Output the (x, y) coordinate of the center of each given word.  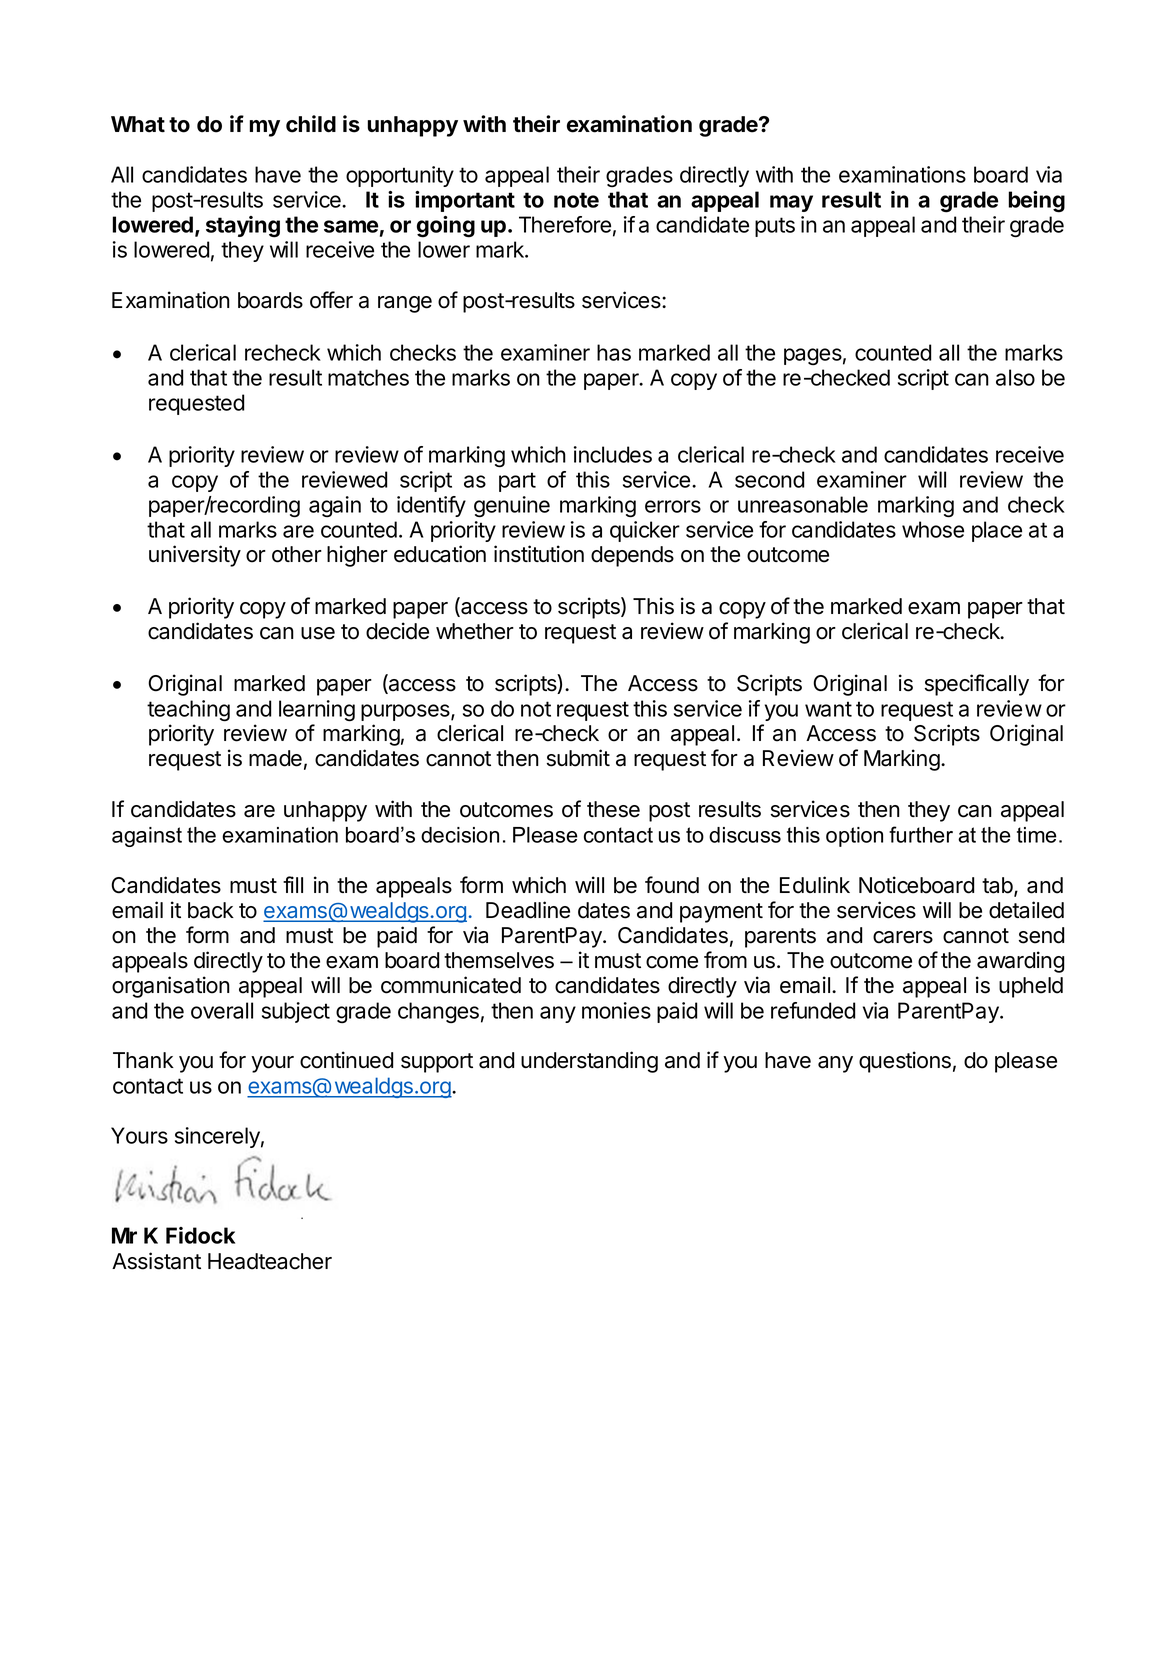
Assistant (156, 1261)
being (1036, 202)
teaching (188, 711)
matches (368, 377)
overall (222, 1010)
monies (616, 1010)
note (576, 200)
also (1015, 377)
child (311, 124)
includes (613, 454)
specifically (977, 685)
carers (903, 937)
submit (578, 758)
